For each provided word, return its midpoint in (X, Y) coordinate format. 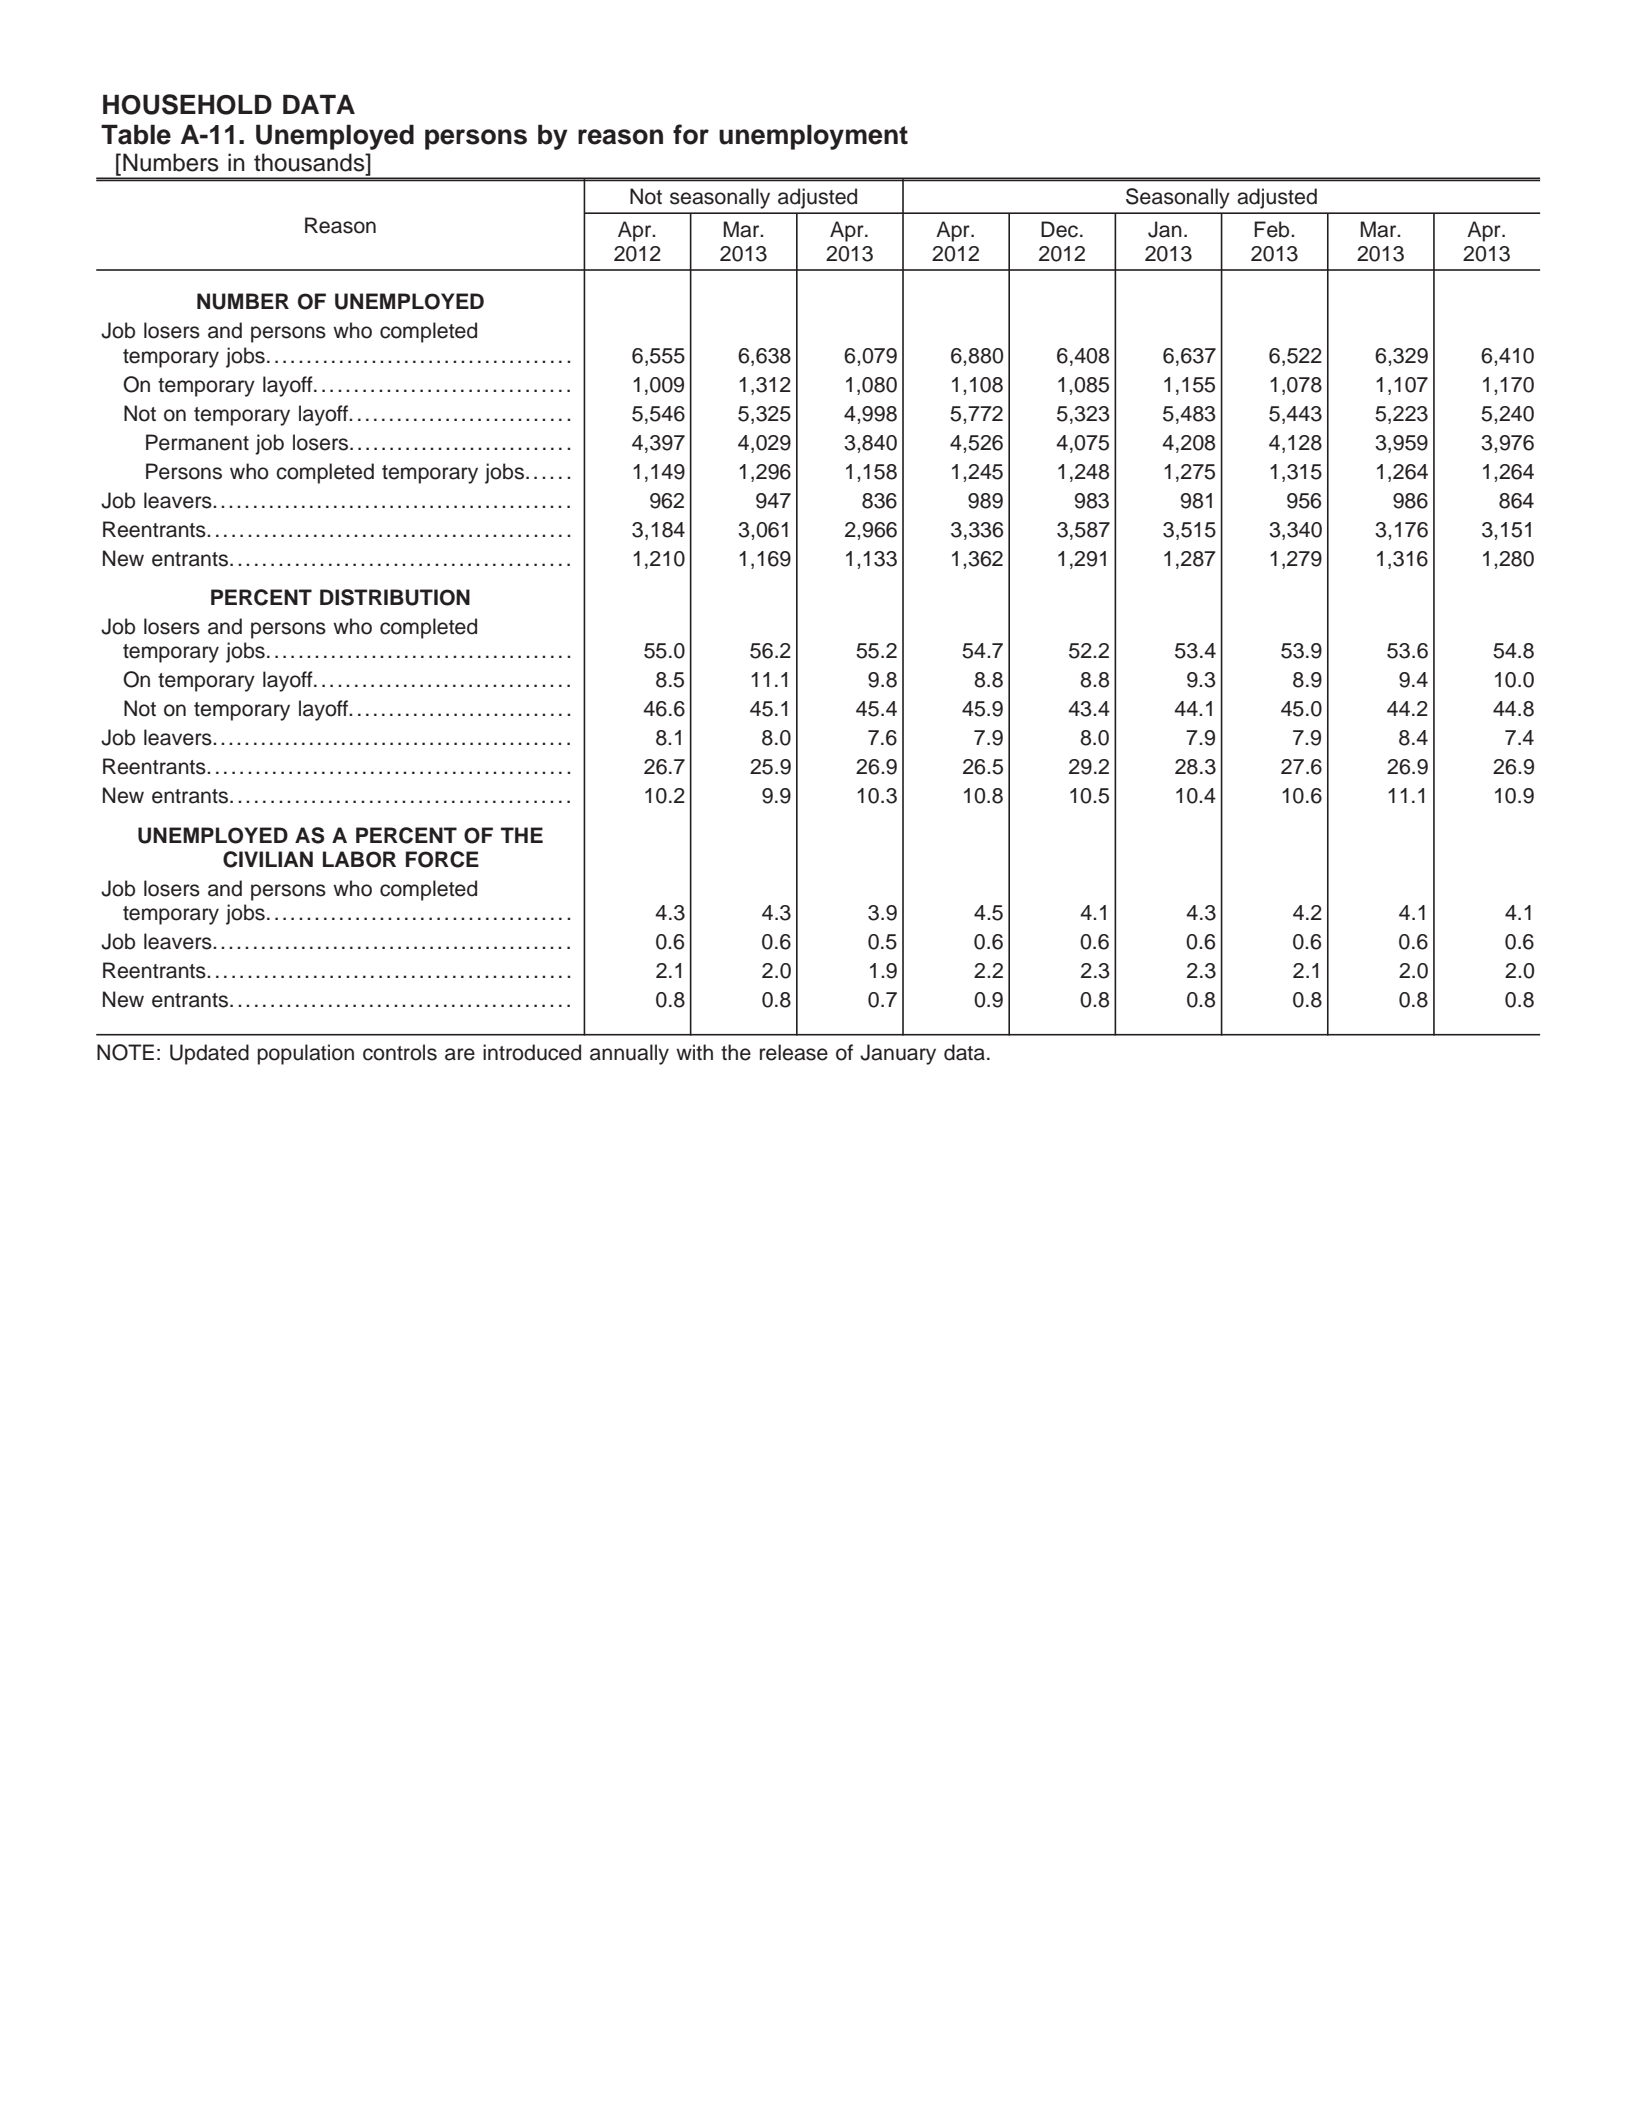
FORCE (442, 859)
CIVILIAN (268, 859)
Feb (1273, 229)
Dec (1061, 229)
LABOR (359, 859)
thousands (310, 162)
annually (629, 1054)
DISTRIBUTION (395, 597)
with (694, 1052)
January (898, 1054)
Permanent (197, 442)
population (306, 1054)
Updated (209, 1054)
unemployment (813, 137)
